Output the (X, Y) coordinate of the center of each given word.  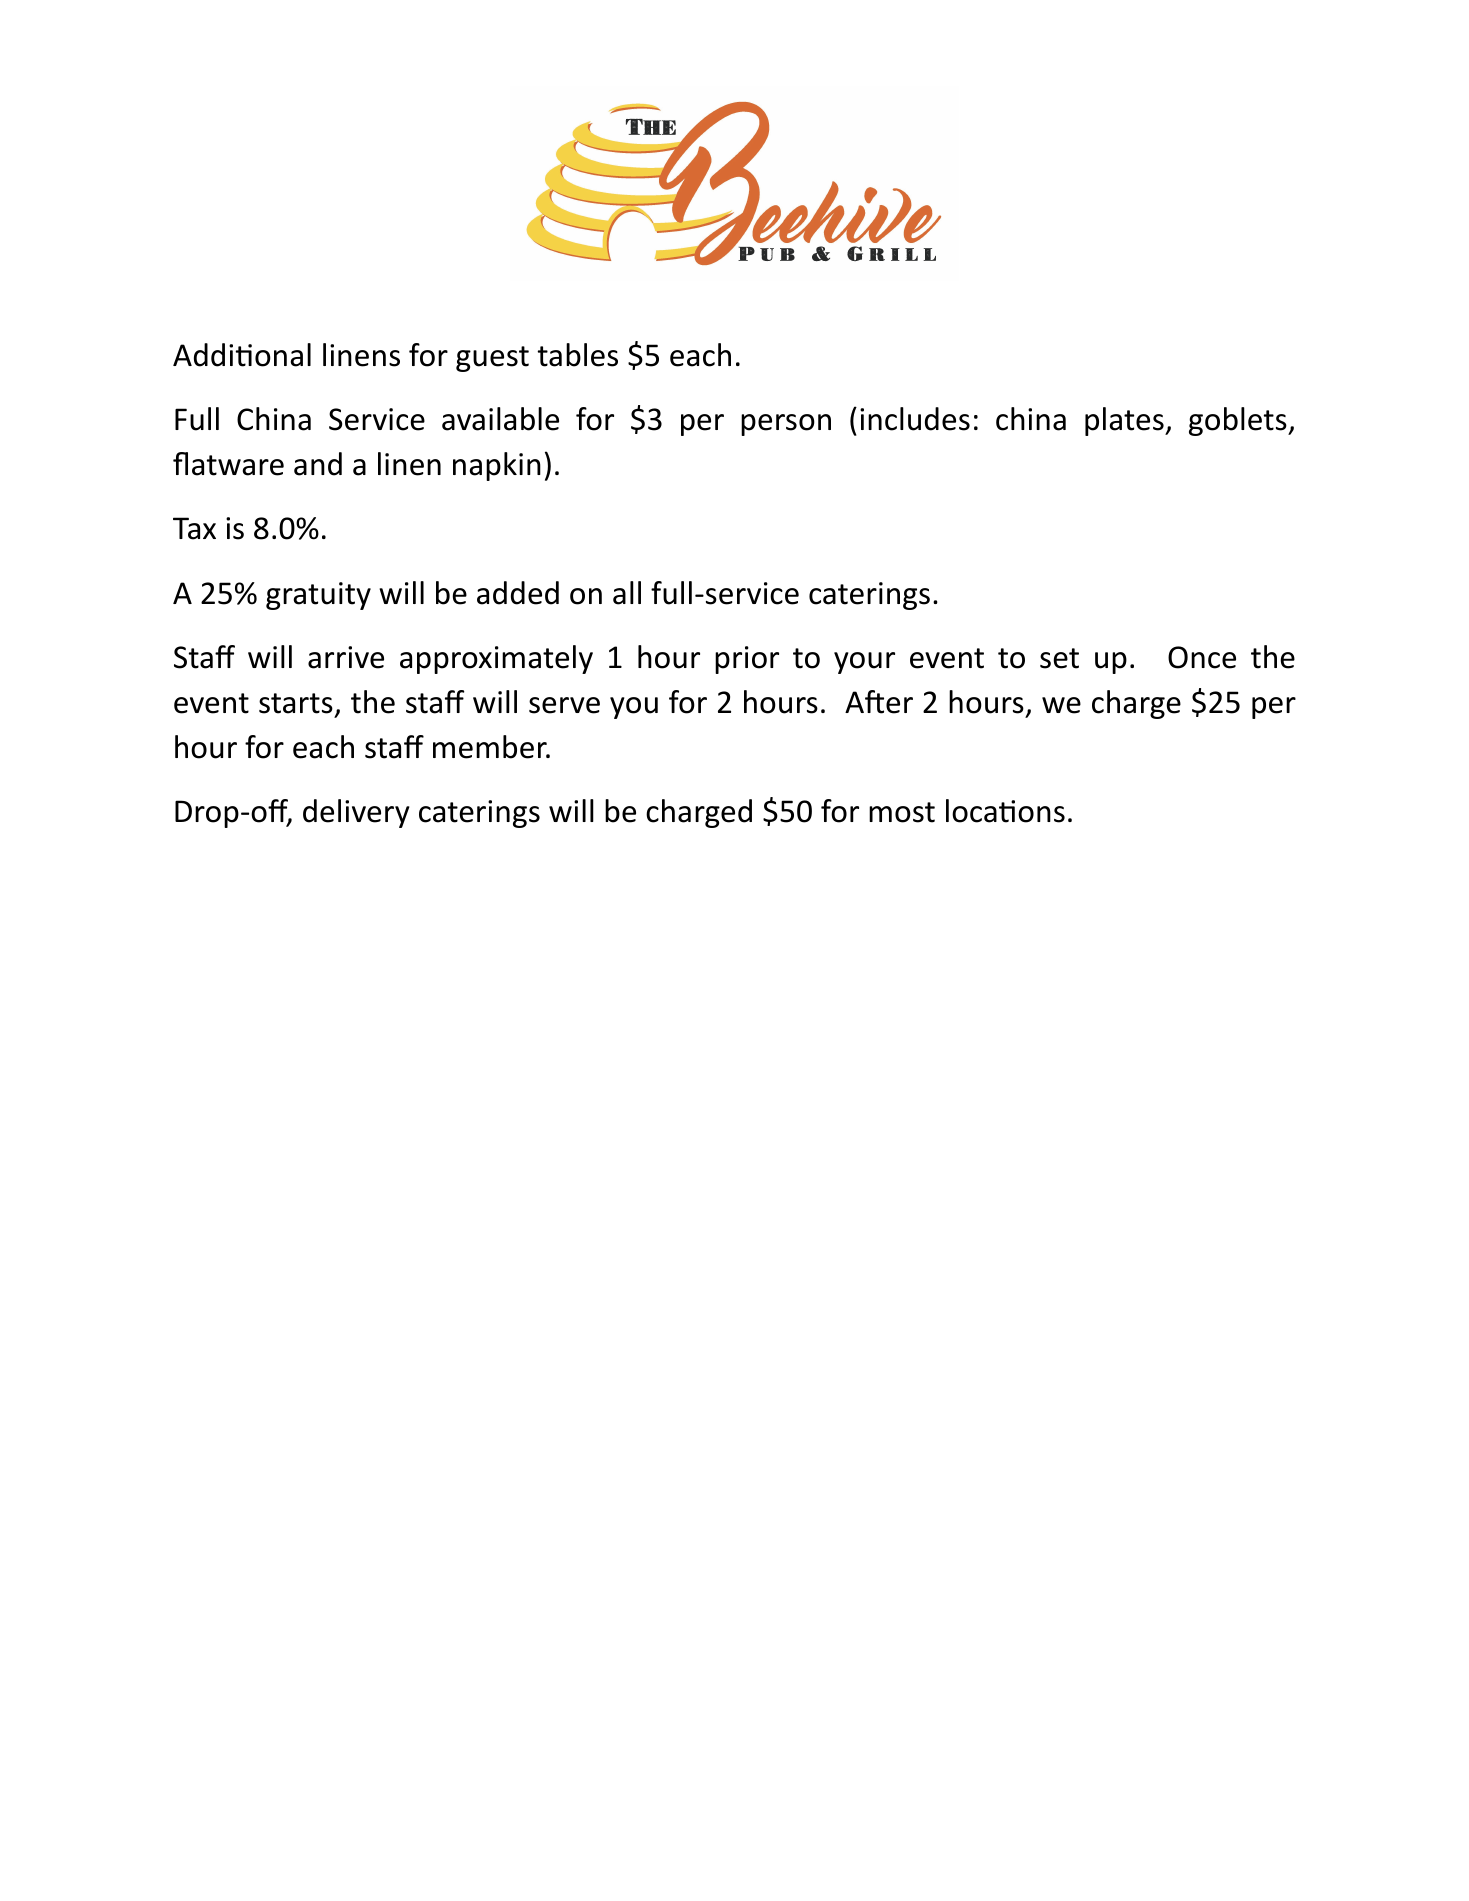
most (902, 812)
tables (578, 355)
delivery (356, 813)
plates (1125, 421)
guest (492, 359)
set (1059, 658)
